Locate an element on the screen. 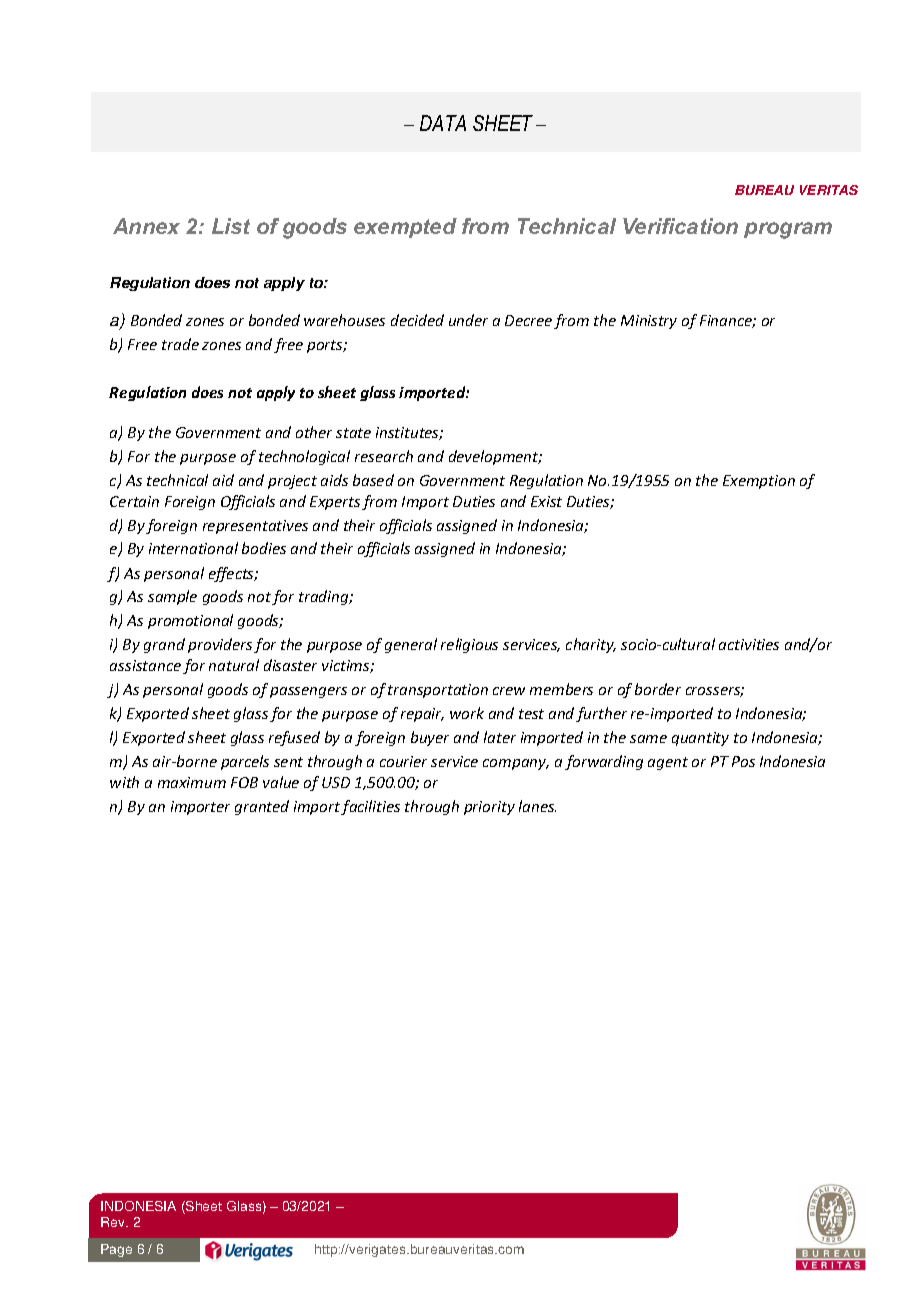 This screenshot has width=924, height=1308. facilities is located at coordinates (370, 807).
